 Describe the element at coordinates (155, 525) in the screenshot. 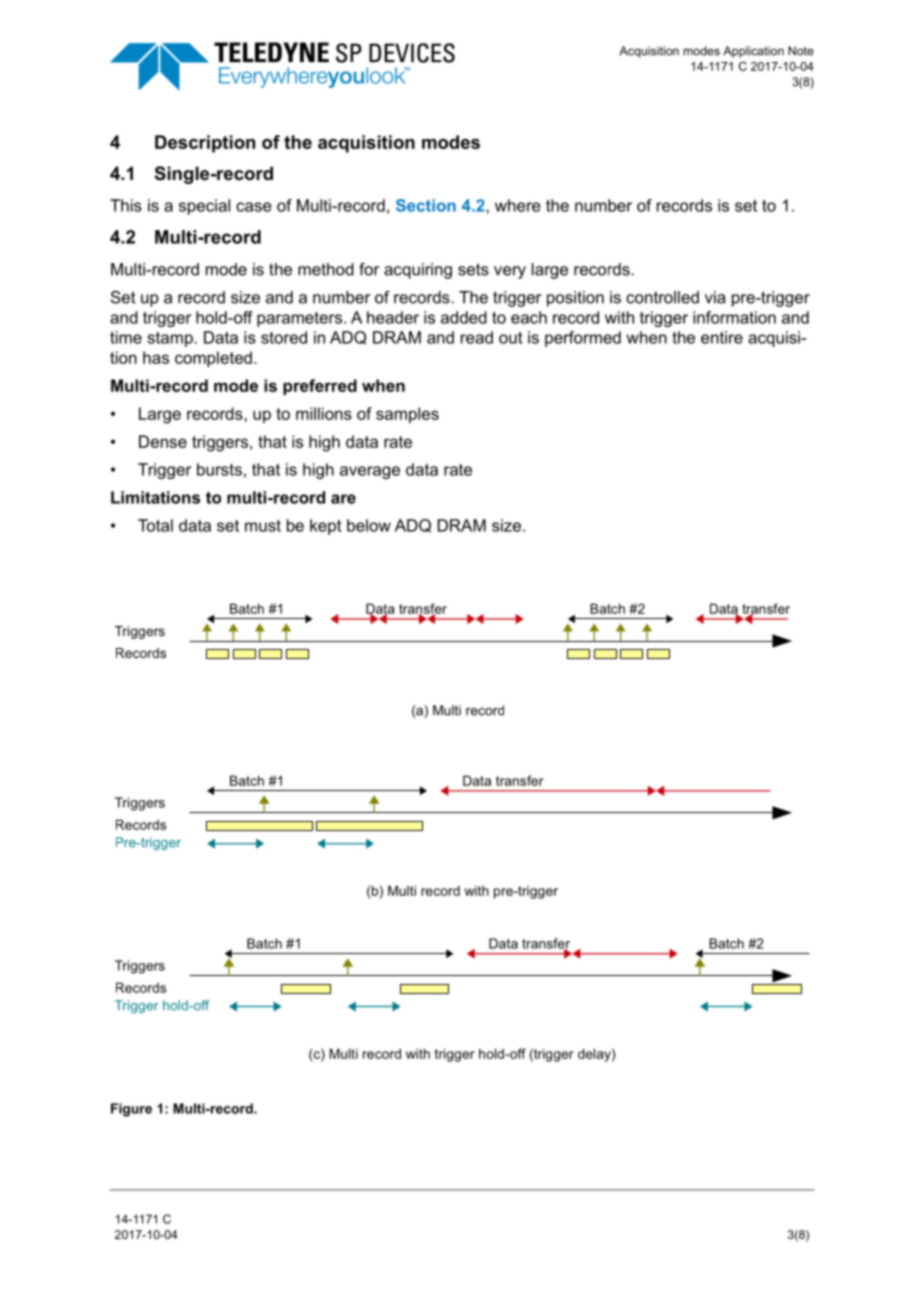

I see `Total` at that location.
